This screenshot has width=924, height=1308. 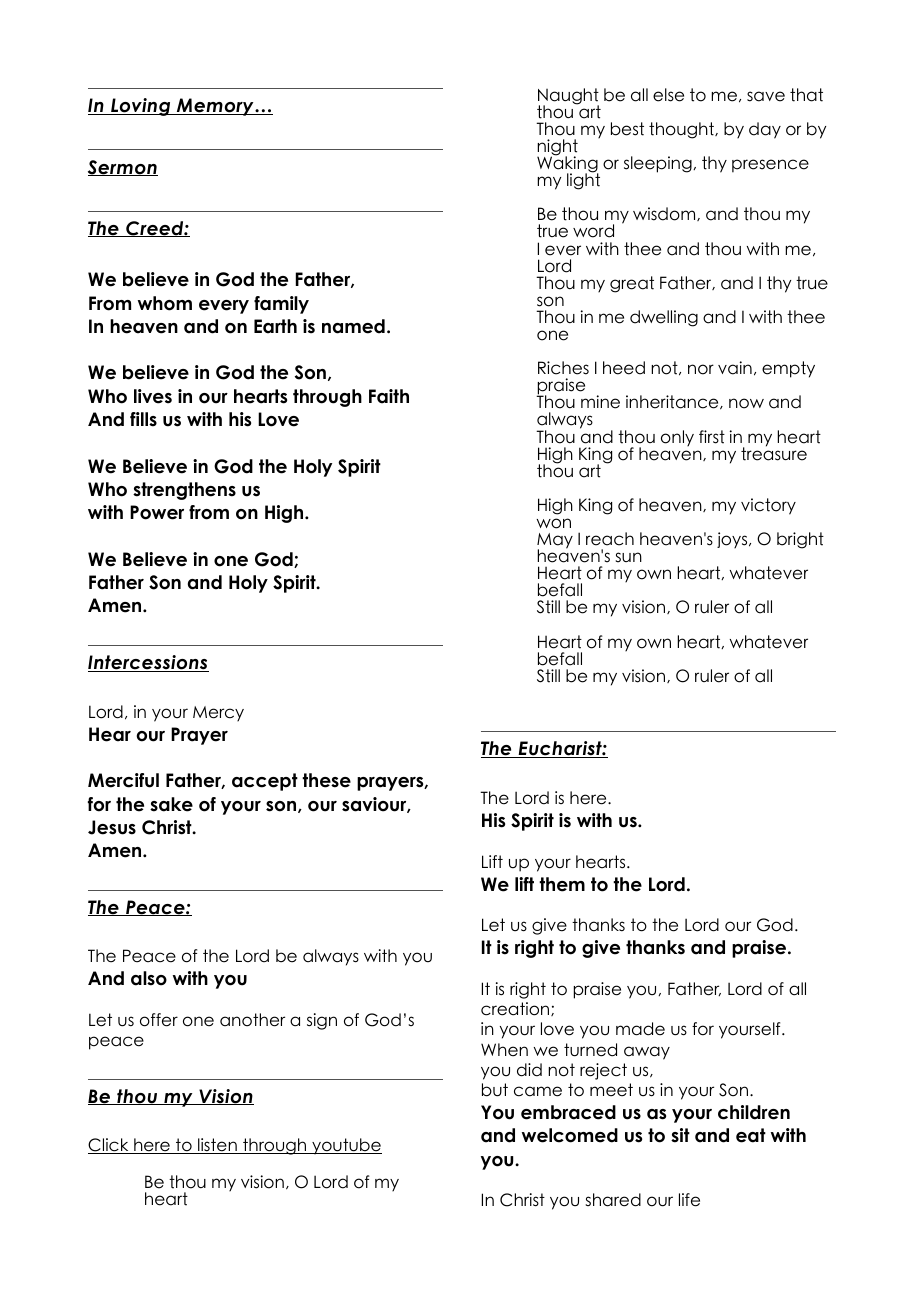 I want to click on day, so click(x=765, y=130).
